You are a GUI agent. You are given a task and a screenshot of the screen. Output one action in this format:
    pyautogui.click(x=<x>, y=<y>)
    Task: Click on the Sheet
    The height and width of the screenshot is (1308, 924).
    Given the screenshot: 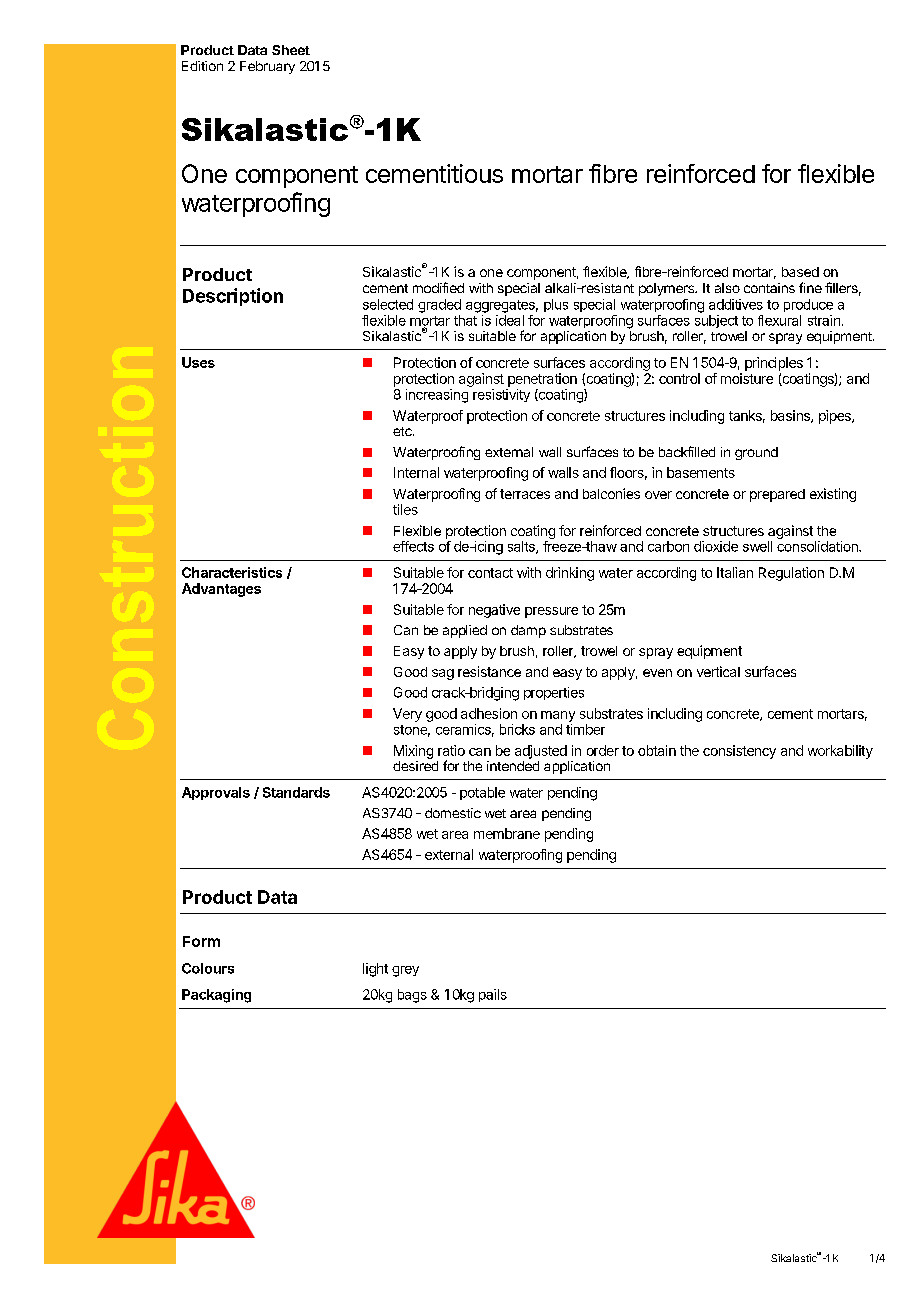 What is the action you would take?
    pyautogui.click(x=291, y=50)
